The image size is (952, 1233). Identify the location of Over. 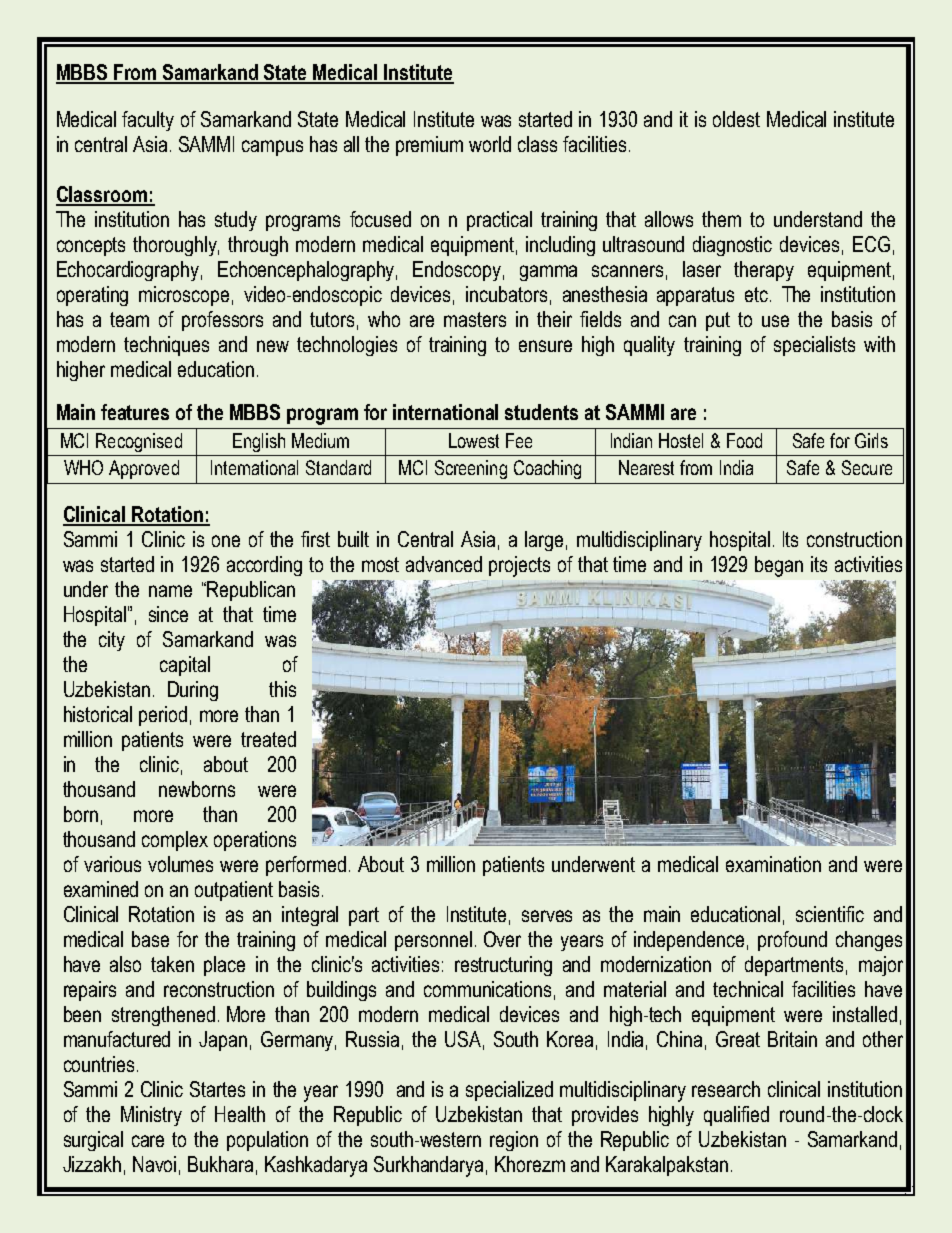
(502, 939).
